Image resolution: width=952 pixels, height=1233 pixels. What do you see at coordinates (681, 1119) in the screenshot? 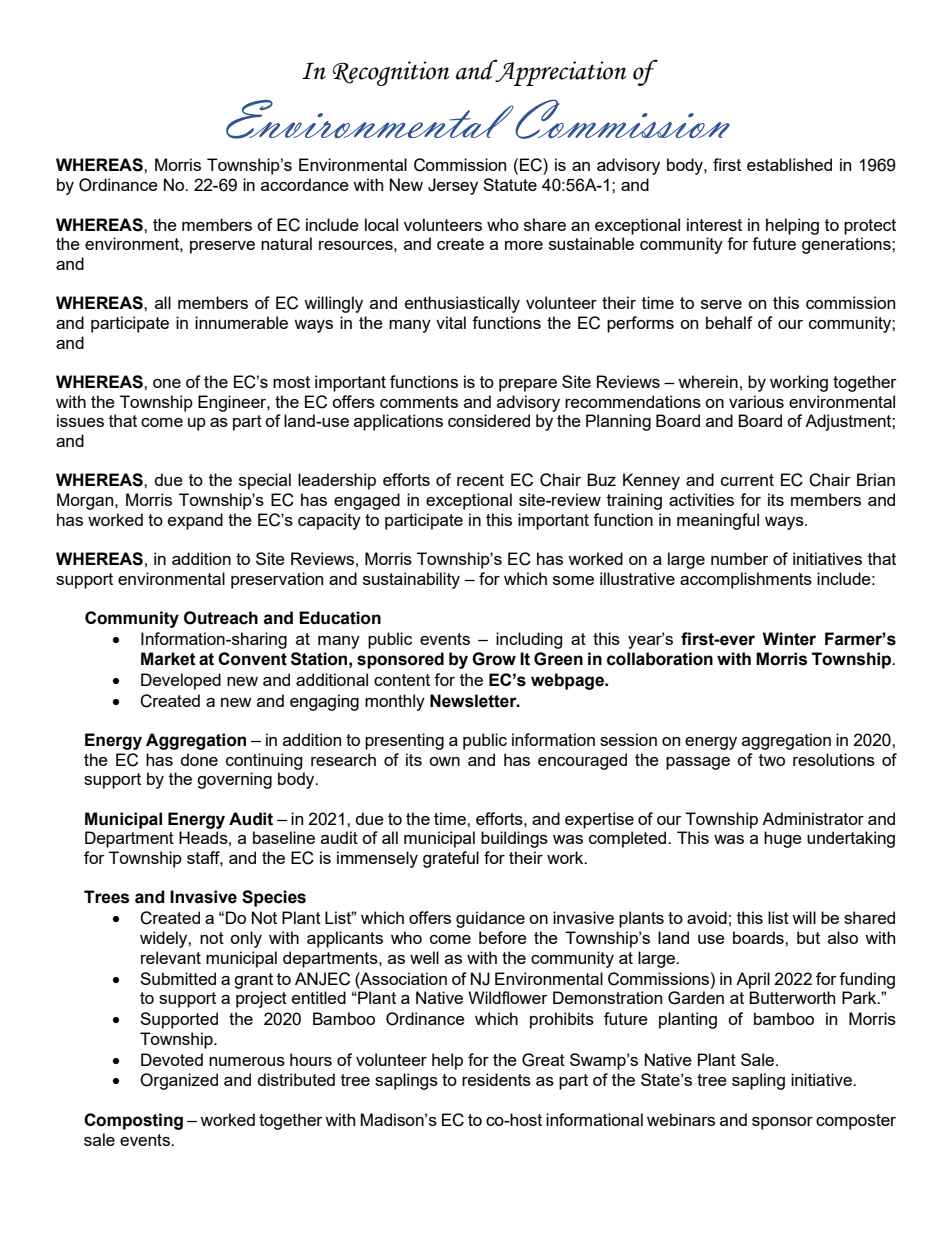
I see `webinars` at bounding box center [681, 1119].
